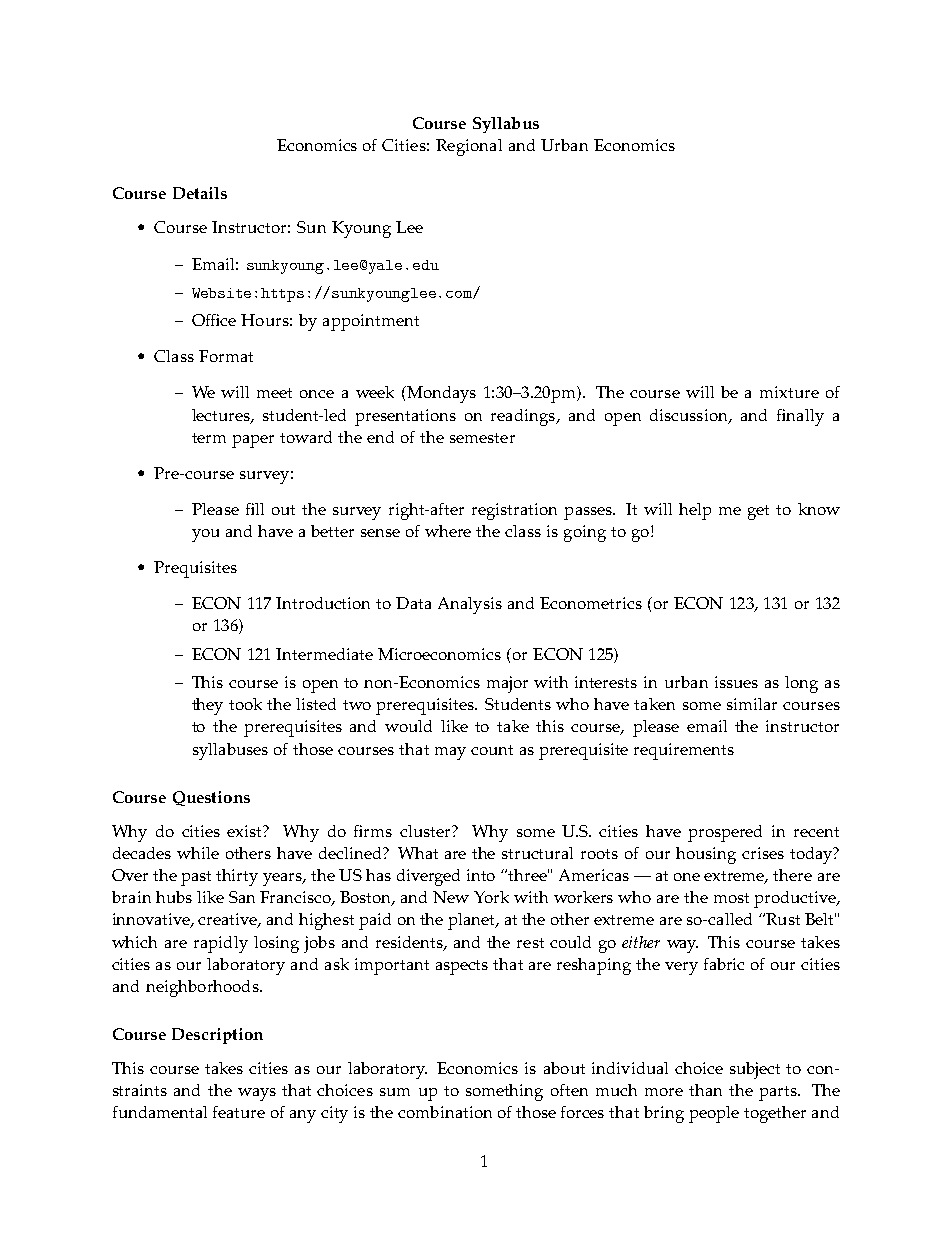 This screenshot has width=952, height=1233. What do you see at coordinates (445, 1112) in the screenshot?
I see `combination` at bounding box center [445, 1112].
